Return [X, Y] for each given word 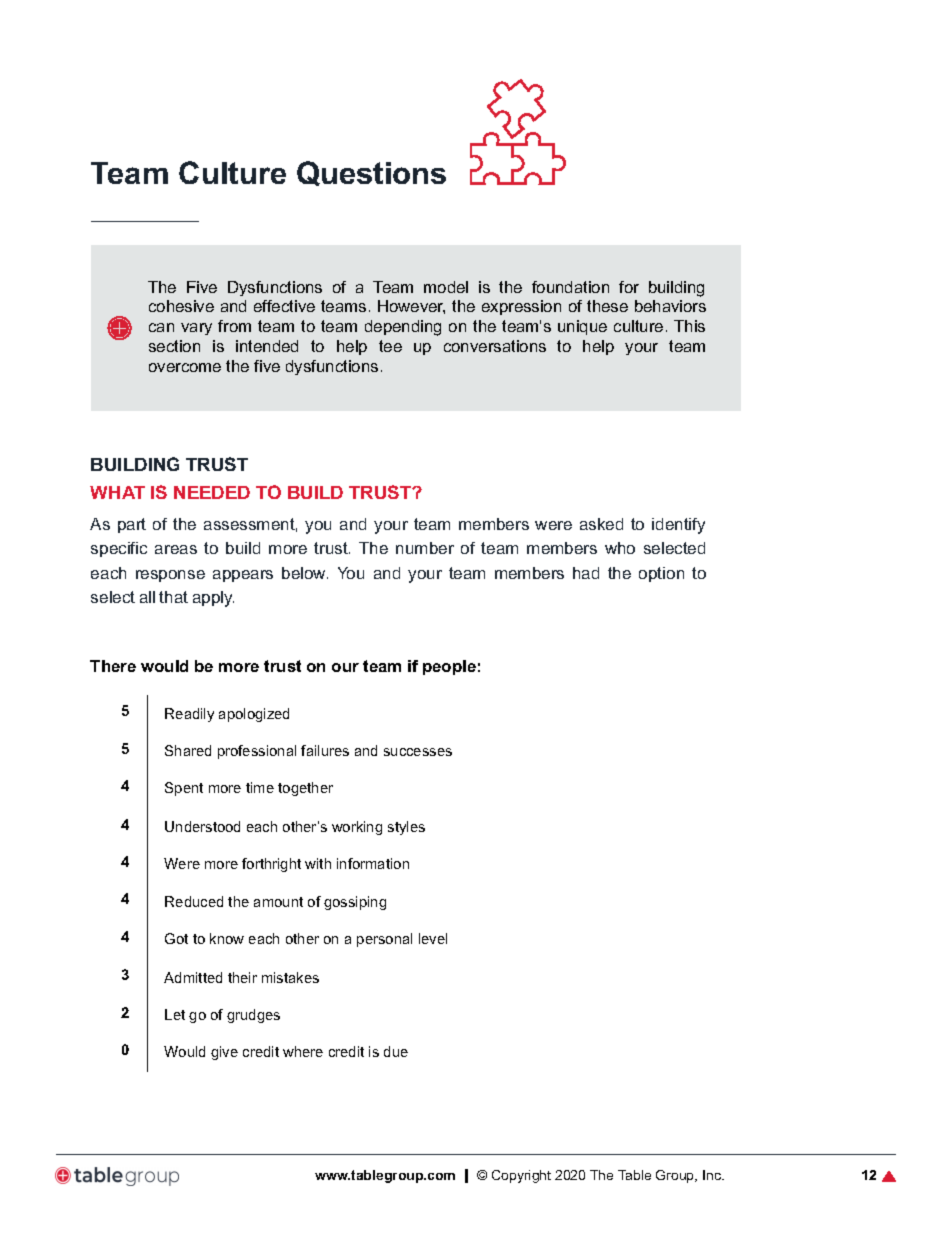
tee [390, 346]
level [433, 938]
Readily [189, 715]
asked [601, 524]
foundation [570, 287]
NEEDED [212, 492]
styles [406, 828]
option [661, 574]
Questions [371, 173]
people [449, 667]
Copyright [521, 1176]
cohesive [181, 306]
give [224, 1053]
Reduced [194, 901]
